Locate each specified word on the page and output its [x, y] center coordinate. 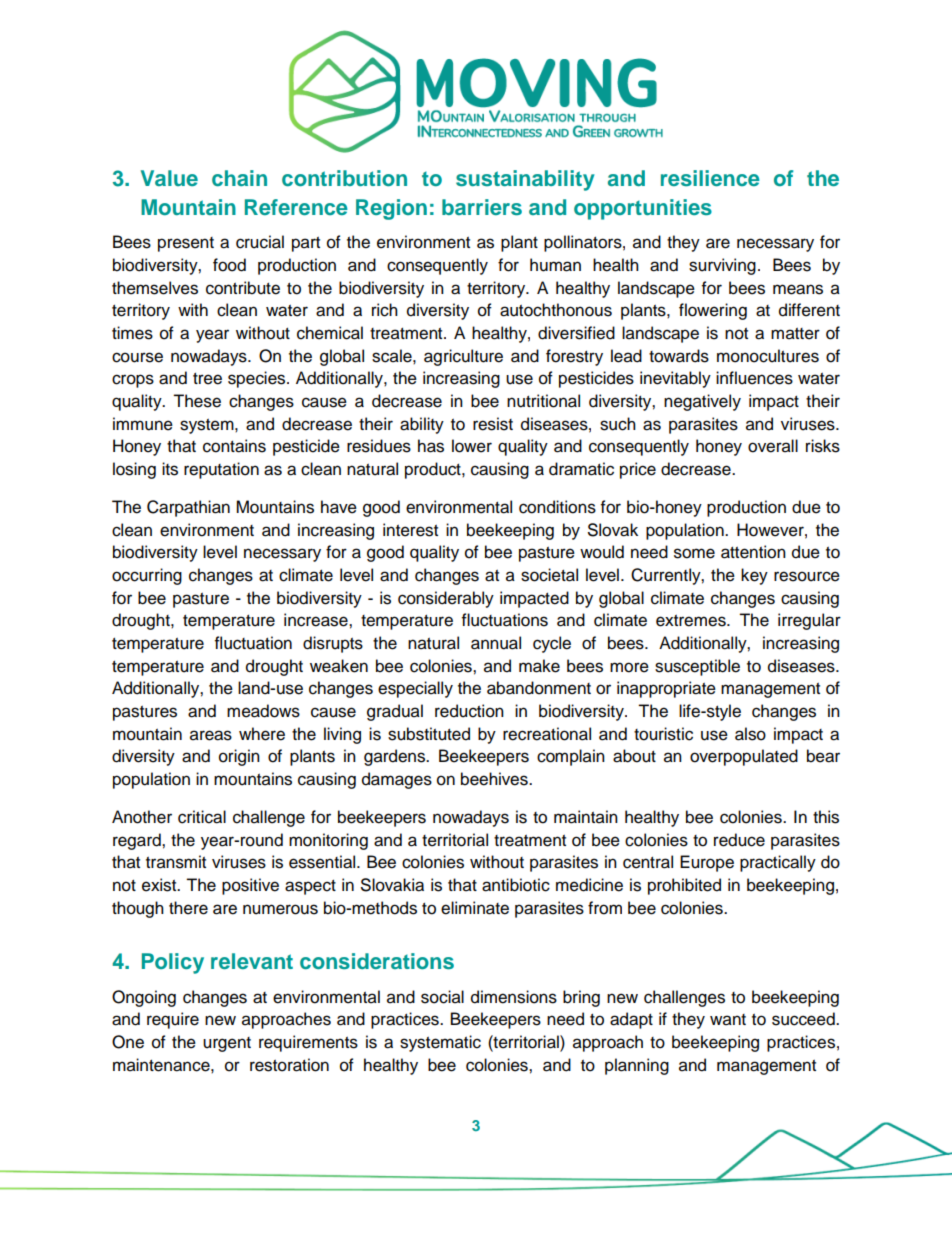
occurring [147, 576]
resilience [710, 178]
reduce [739, 840]
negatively [702, 402]
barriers [482, 207]
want [728, 1020]
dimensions [514, 997]
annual [496, 643]
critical [202, 817]
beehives [495, 779]
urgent [227, 1044]
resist [493, 424]
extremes [692, 621]
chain [239, 178]
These [197, 401]
